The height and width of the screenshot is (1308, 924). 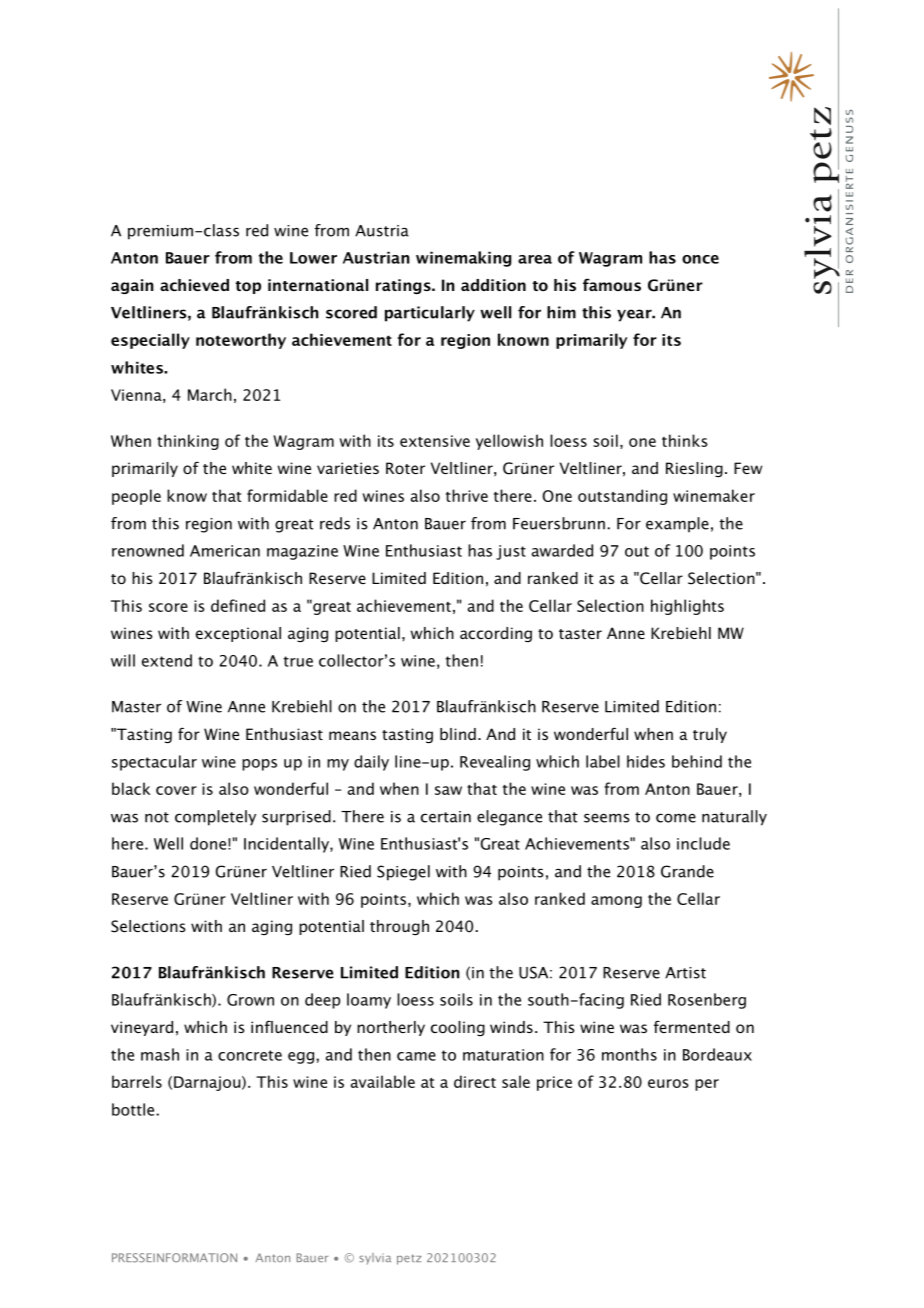 What do you see at coordinates (685, 973) in the screenshot?
I see `Artist` at bounding box center [685, 973].
